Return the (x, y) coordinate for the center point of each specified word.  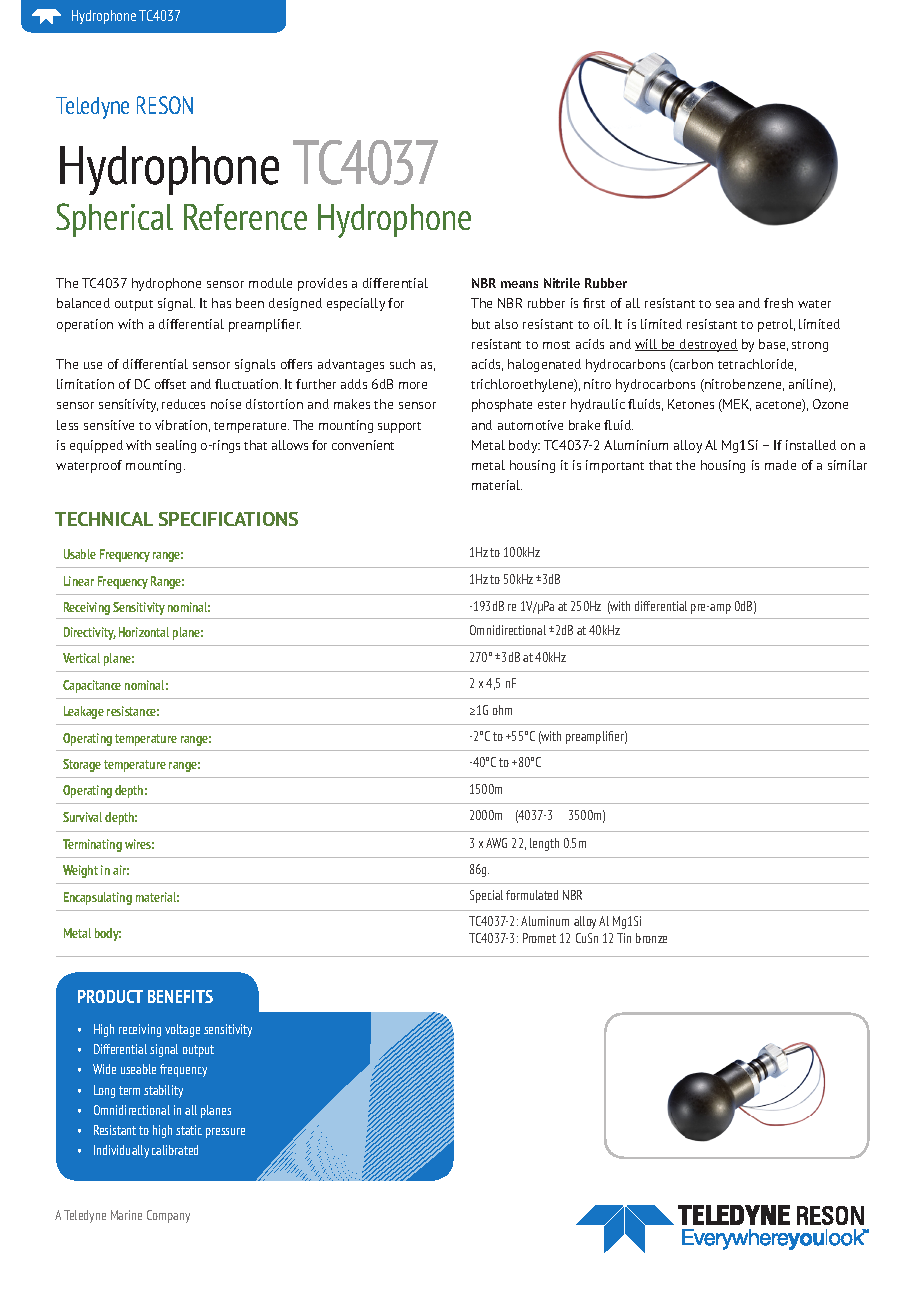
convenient (363, 445)
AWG (496, 843)
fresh (778, 303)
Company (168, 1216)
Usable (80, 554)
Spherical (114, 220)
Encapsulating (98, 898)
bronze (651, 938)
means (519, 284)
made (780, 465)
